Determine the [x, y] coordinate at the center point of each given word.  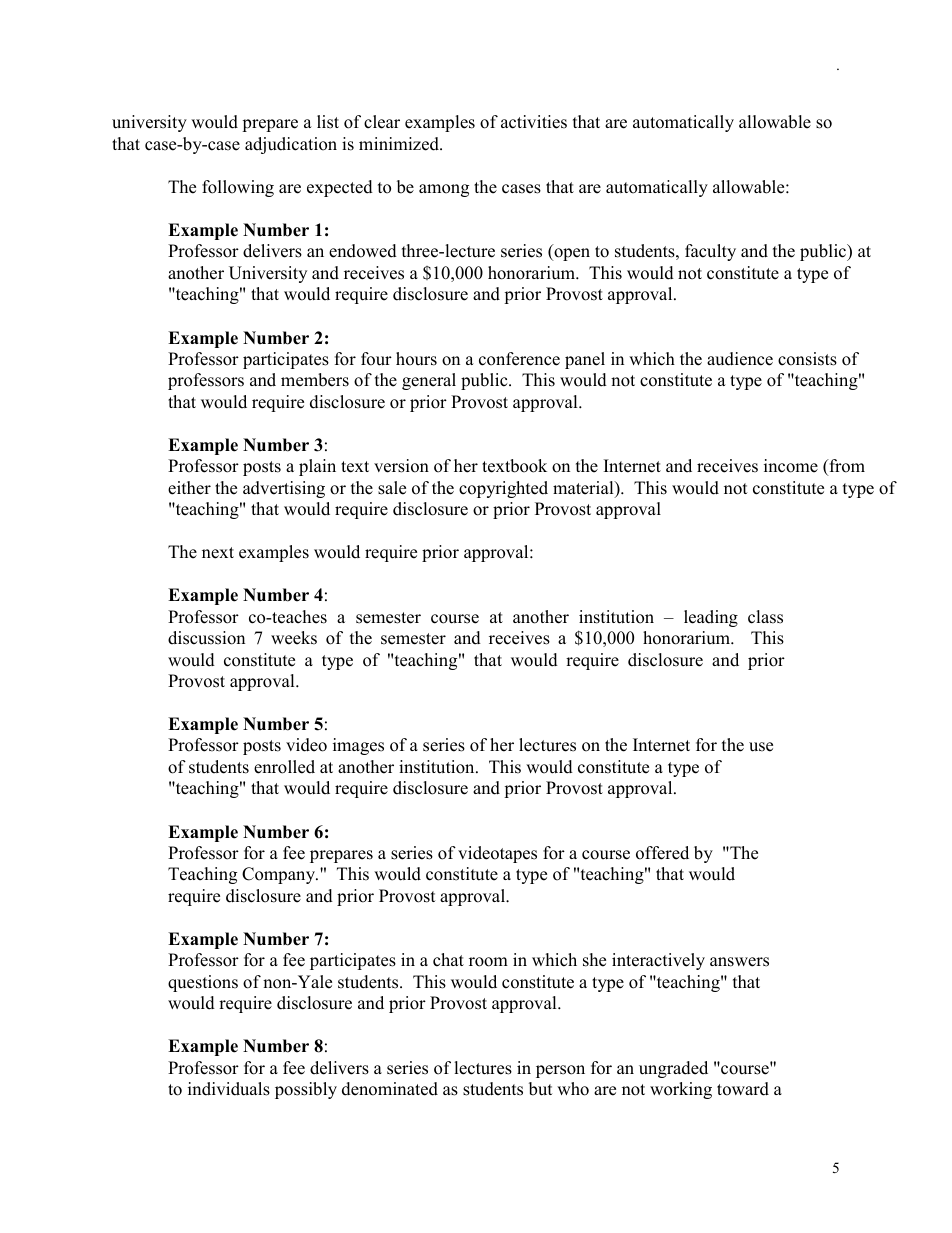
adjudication [291, 145]
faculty [710, 252]
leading [711, 618]
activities [534, 122]
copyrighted [503, 489]
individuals [229, 1089]
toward [743, 1089]
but [541, 1089]
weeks [294, 638]
